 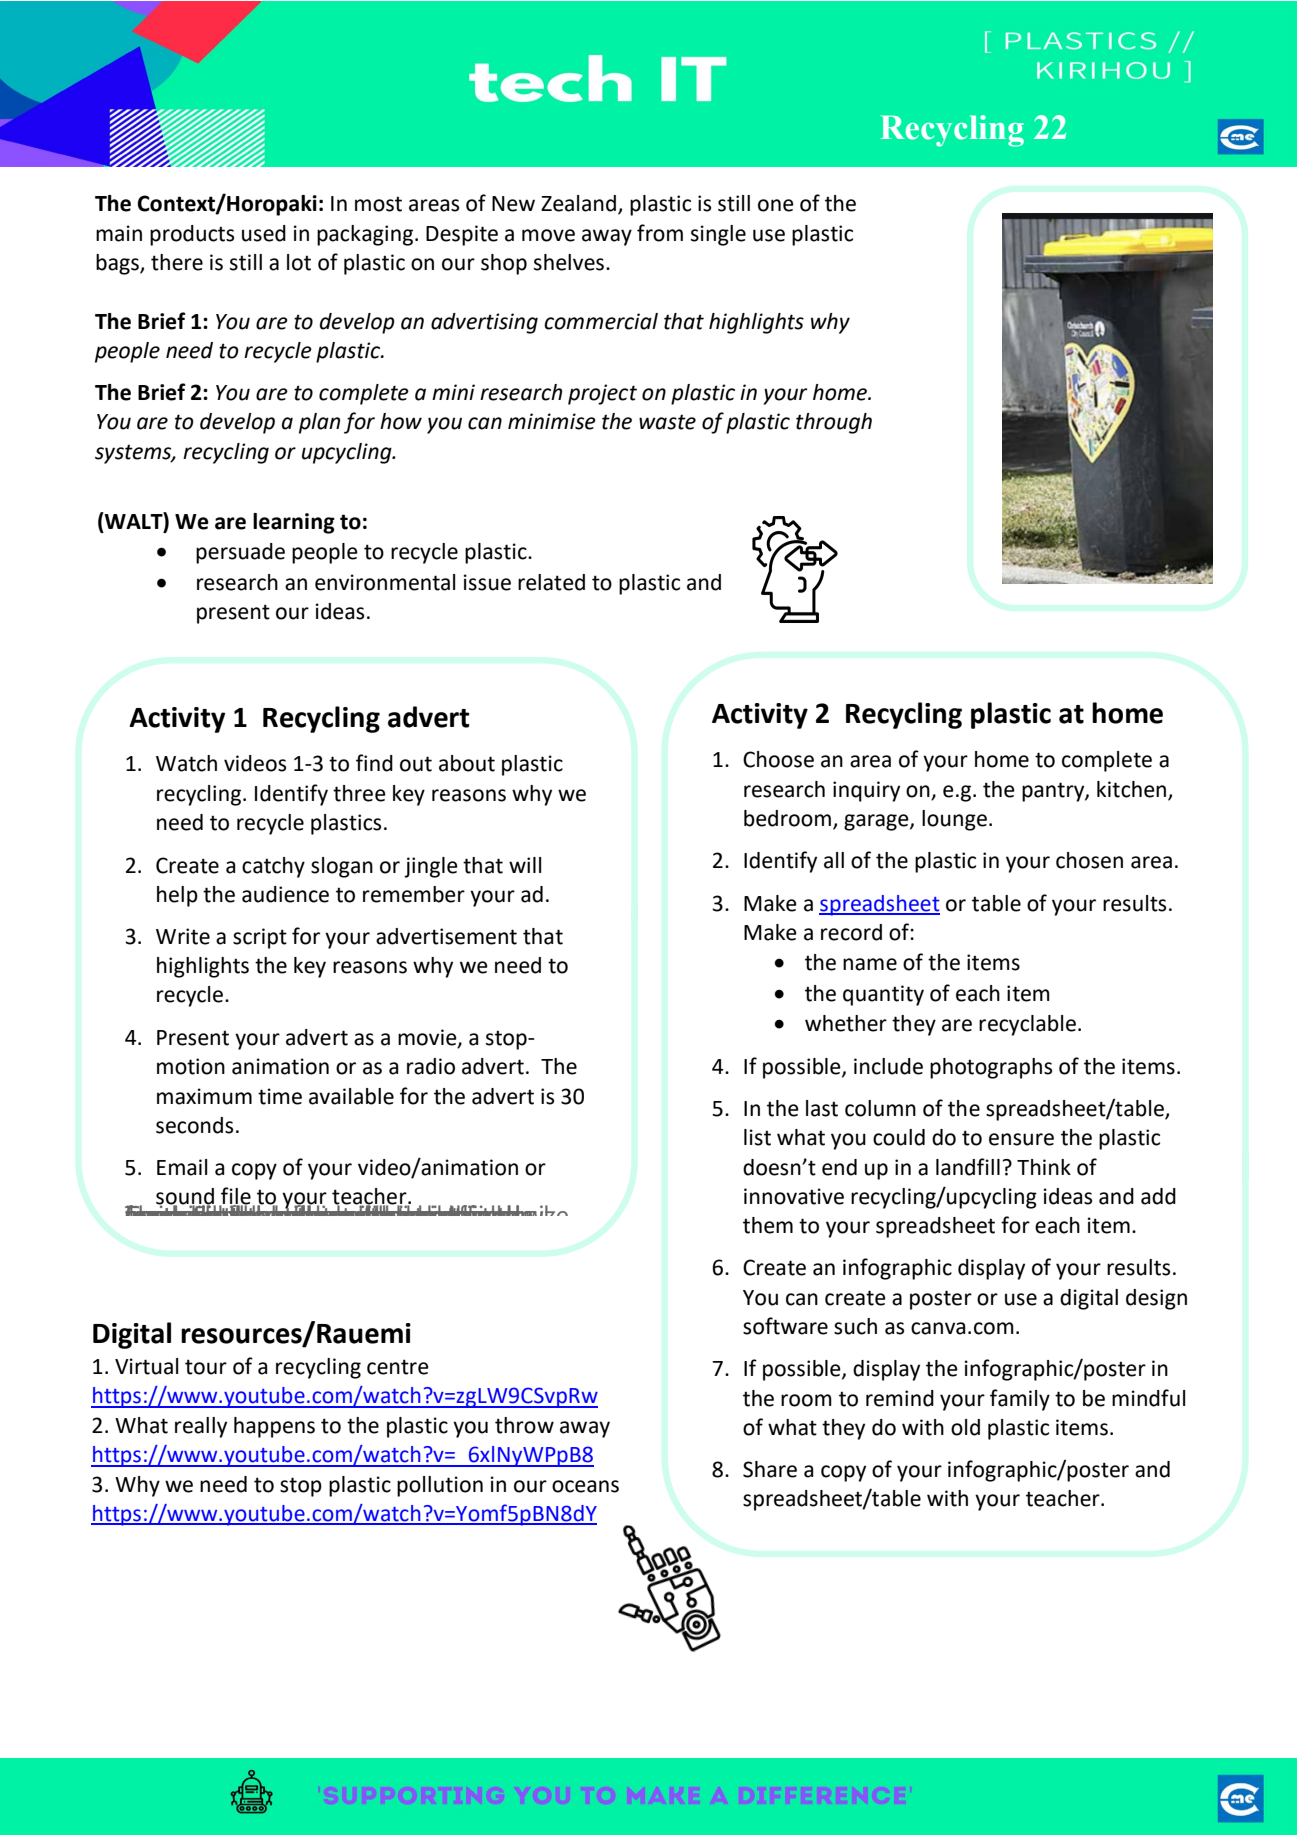 What do you see at coordinates (274, 1427) in the document?
I see `happens` at bounding box center [274, 1427].
